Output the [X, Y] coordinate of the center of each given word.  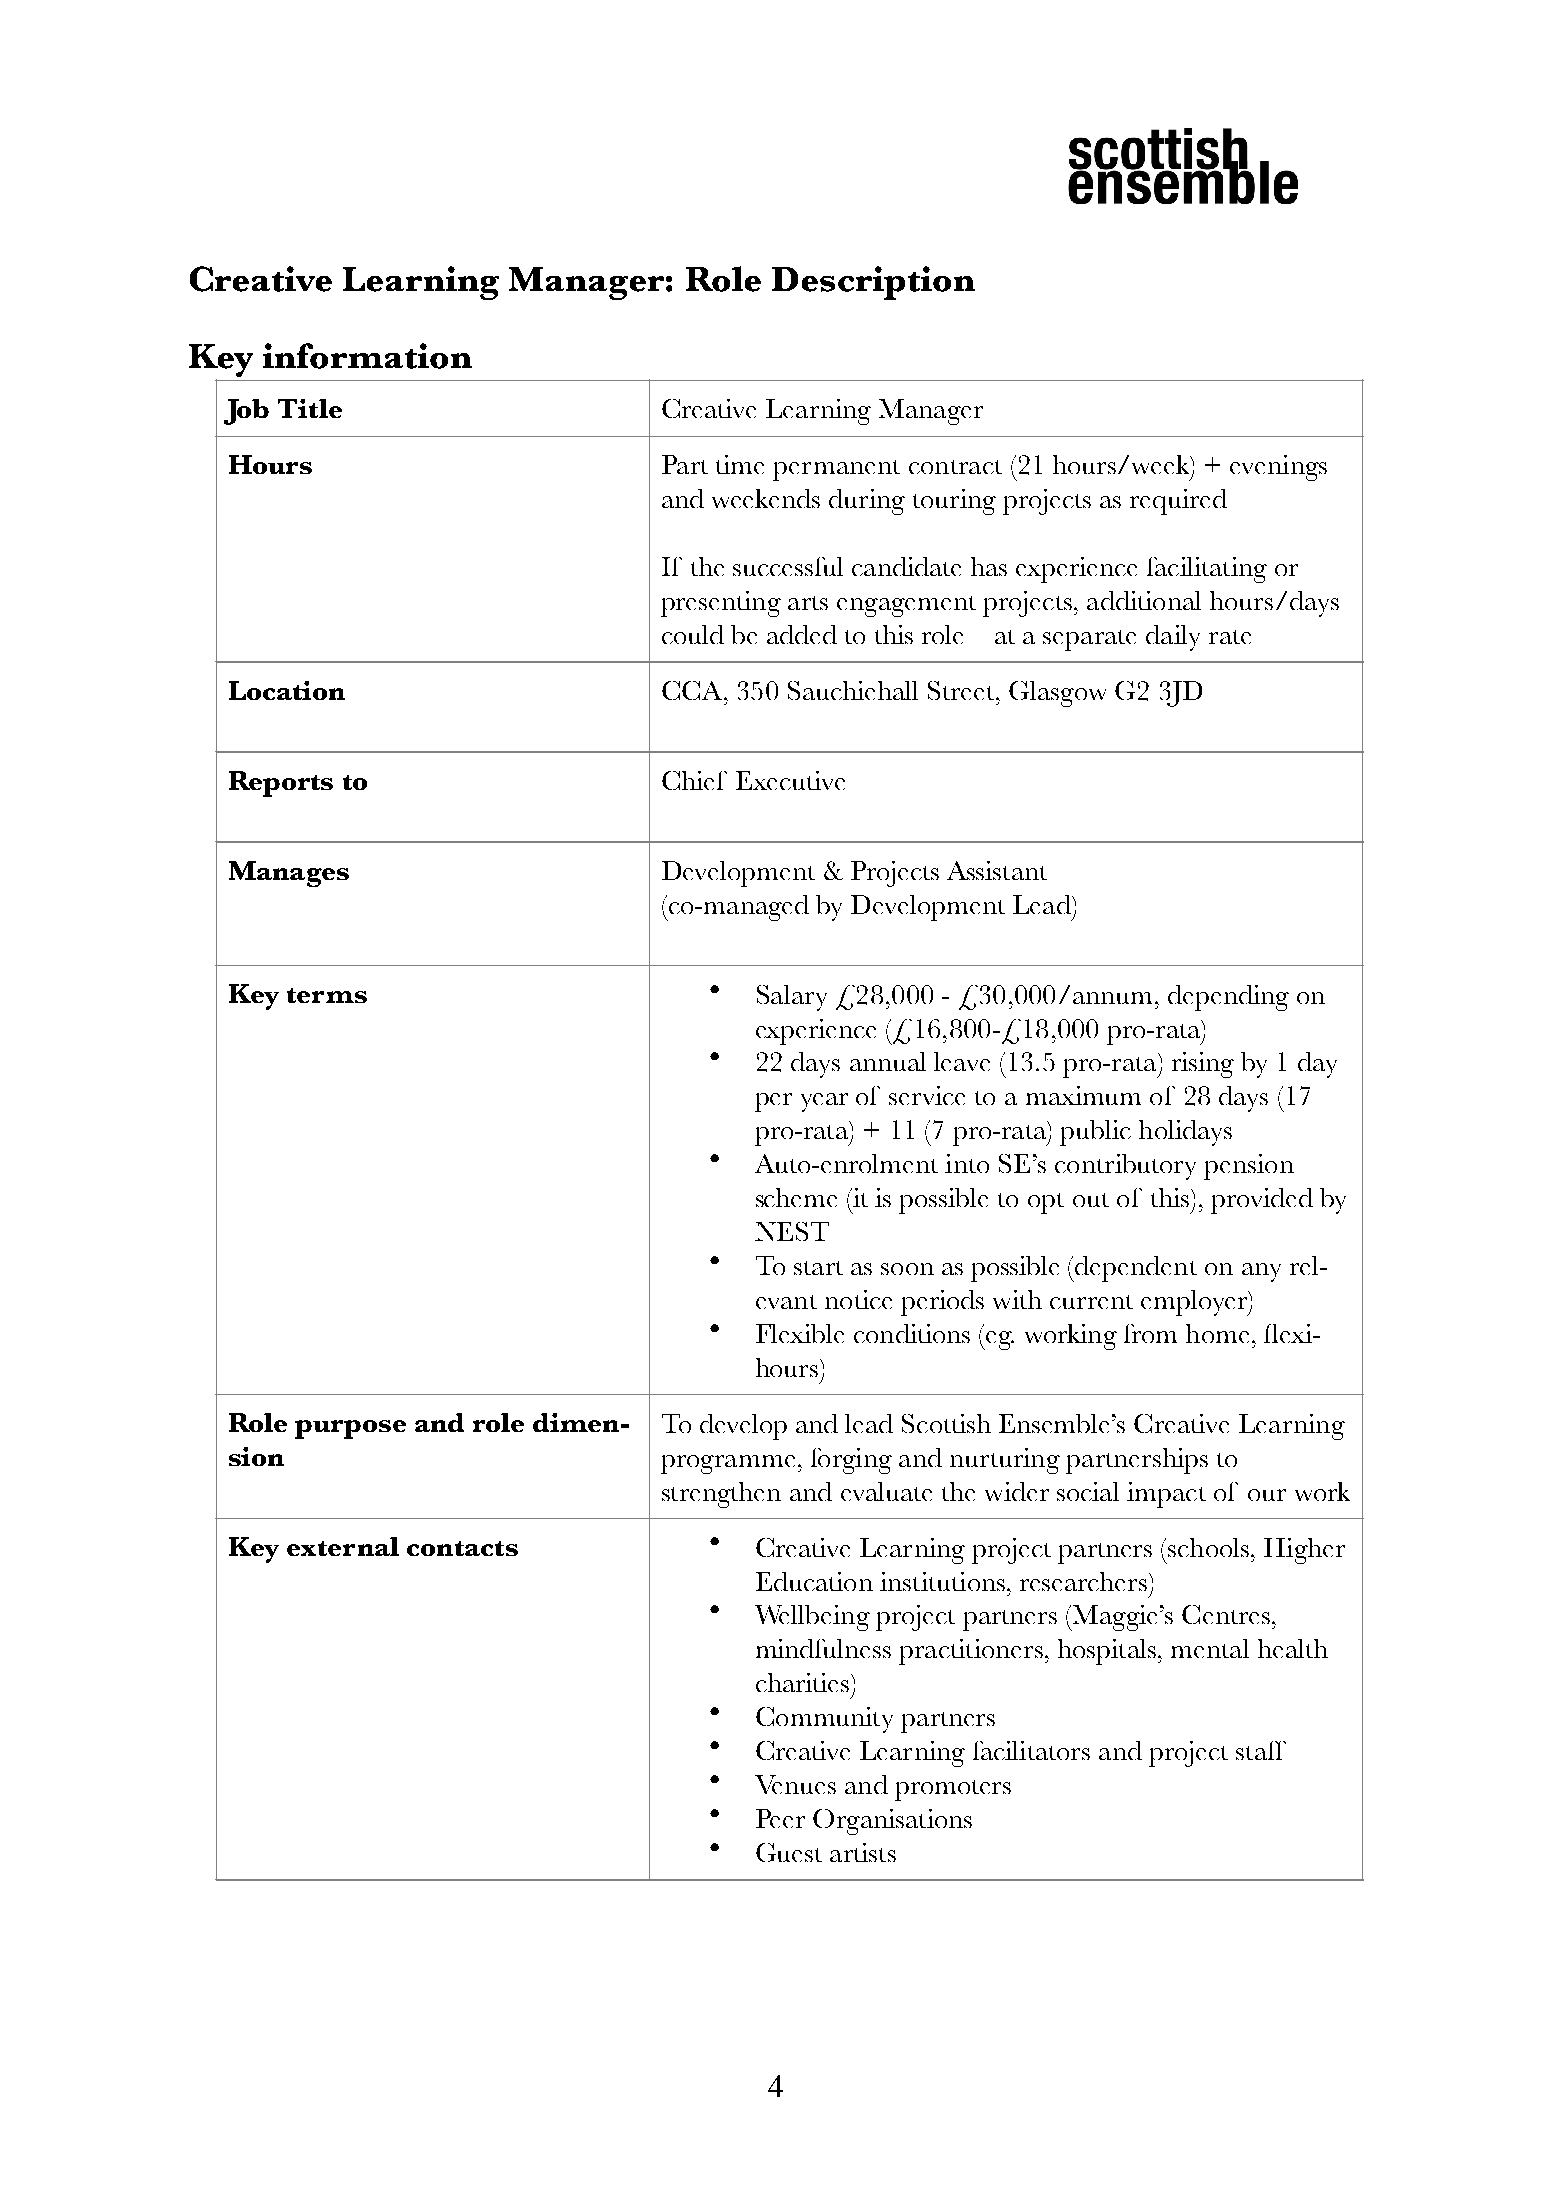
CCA [692, 690]
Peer [780, 1818]
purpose [350, 1429]
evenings [1278, 468]
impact [1166, 1495]
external [343, 1546]
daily [1173, 638]
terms [327, 995]
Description [873, 283]
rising [1203, 1065]
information [367, 356]
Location [287, 690]
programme [728, 1464]
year [824, 1102]
